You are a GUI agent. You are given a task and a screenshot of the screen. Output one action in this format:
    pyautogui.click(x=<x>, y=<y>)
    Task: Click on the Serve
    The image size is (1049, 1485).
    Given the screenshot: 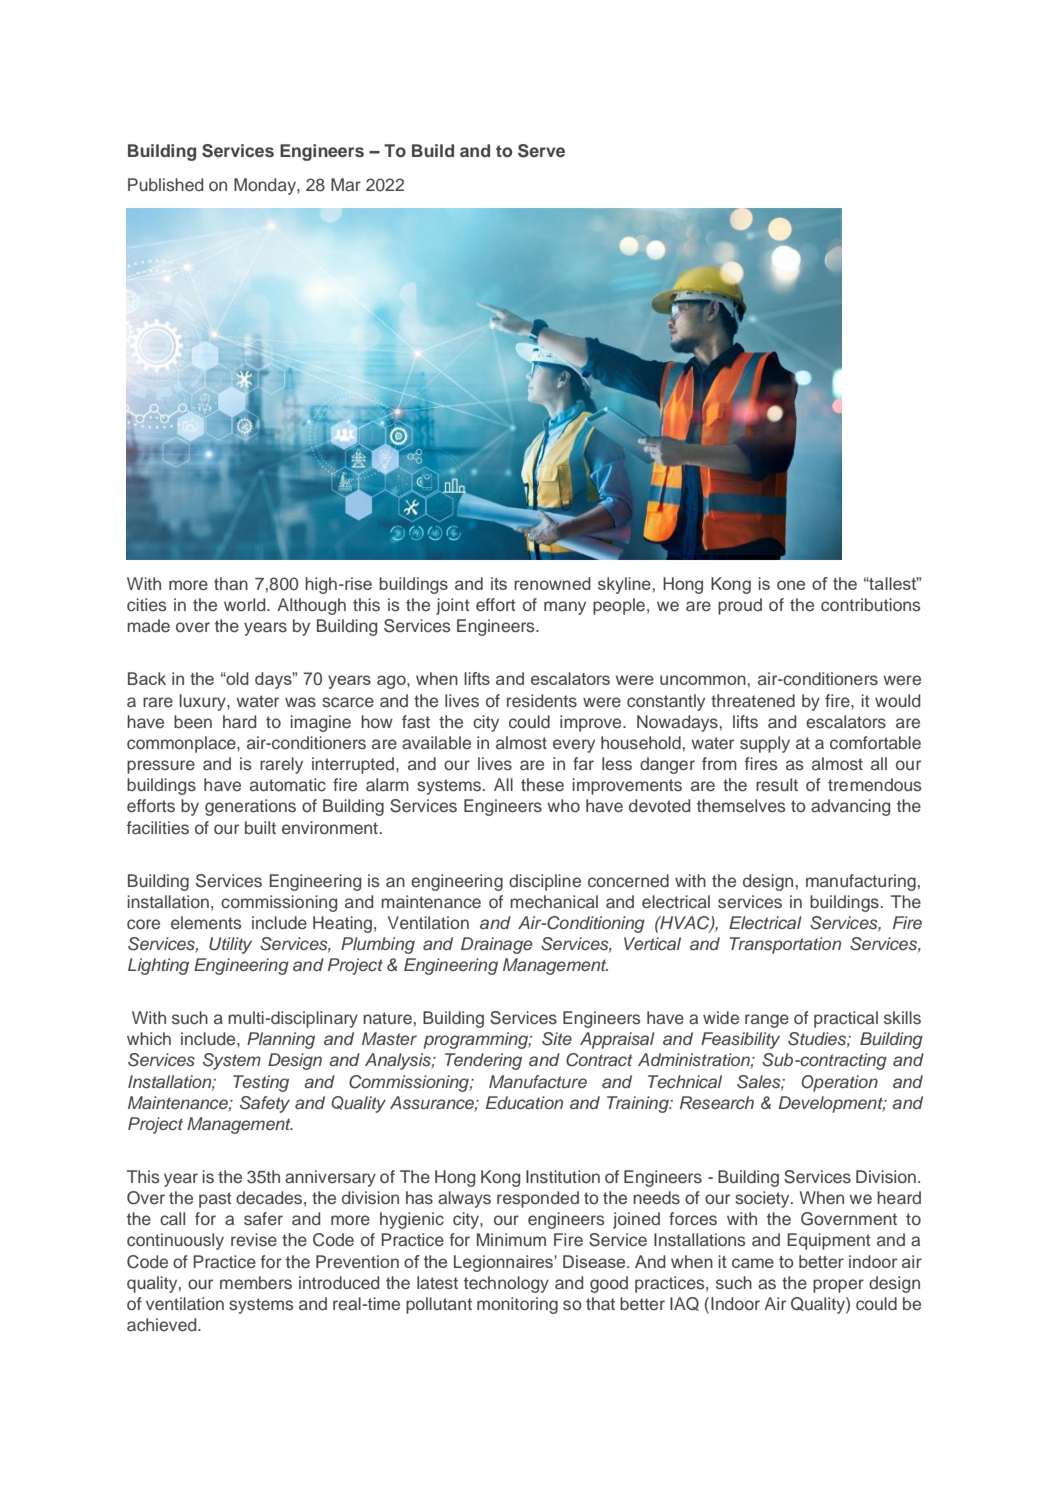 What is the action you would take?
    pyautogui.click(x=541, y=151)
